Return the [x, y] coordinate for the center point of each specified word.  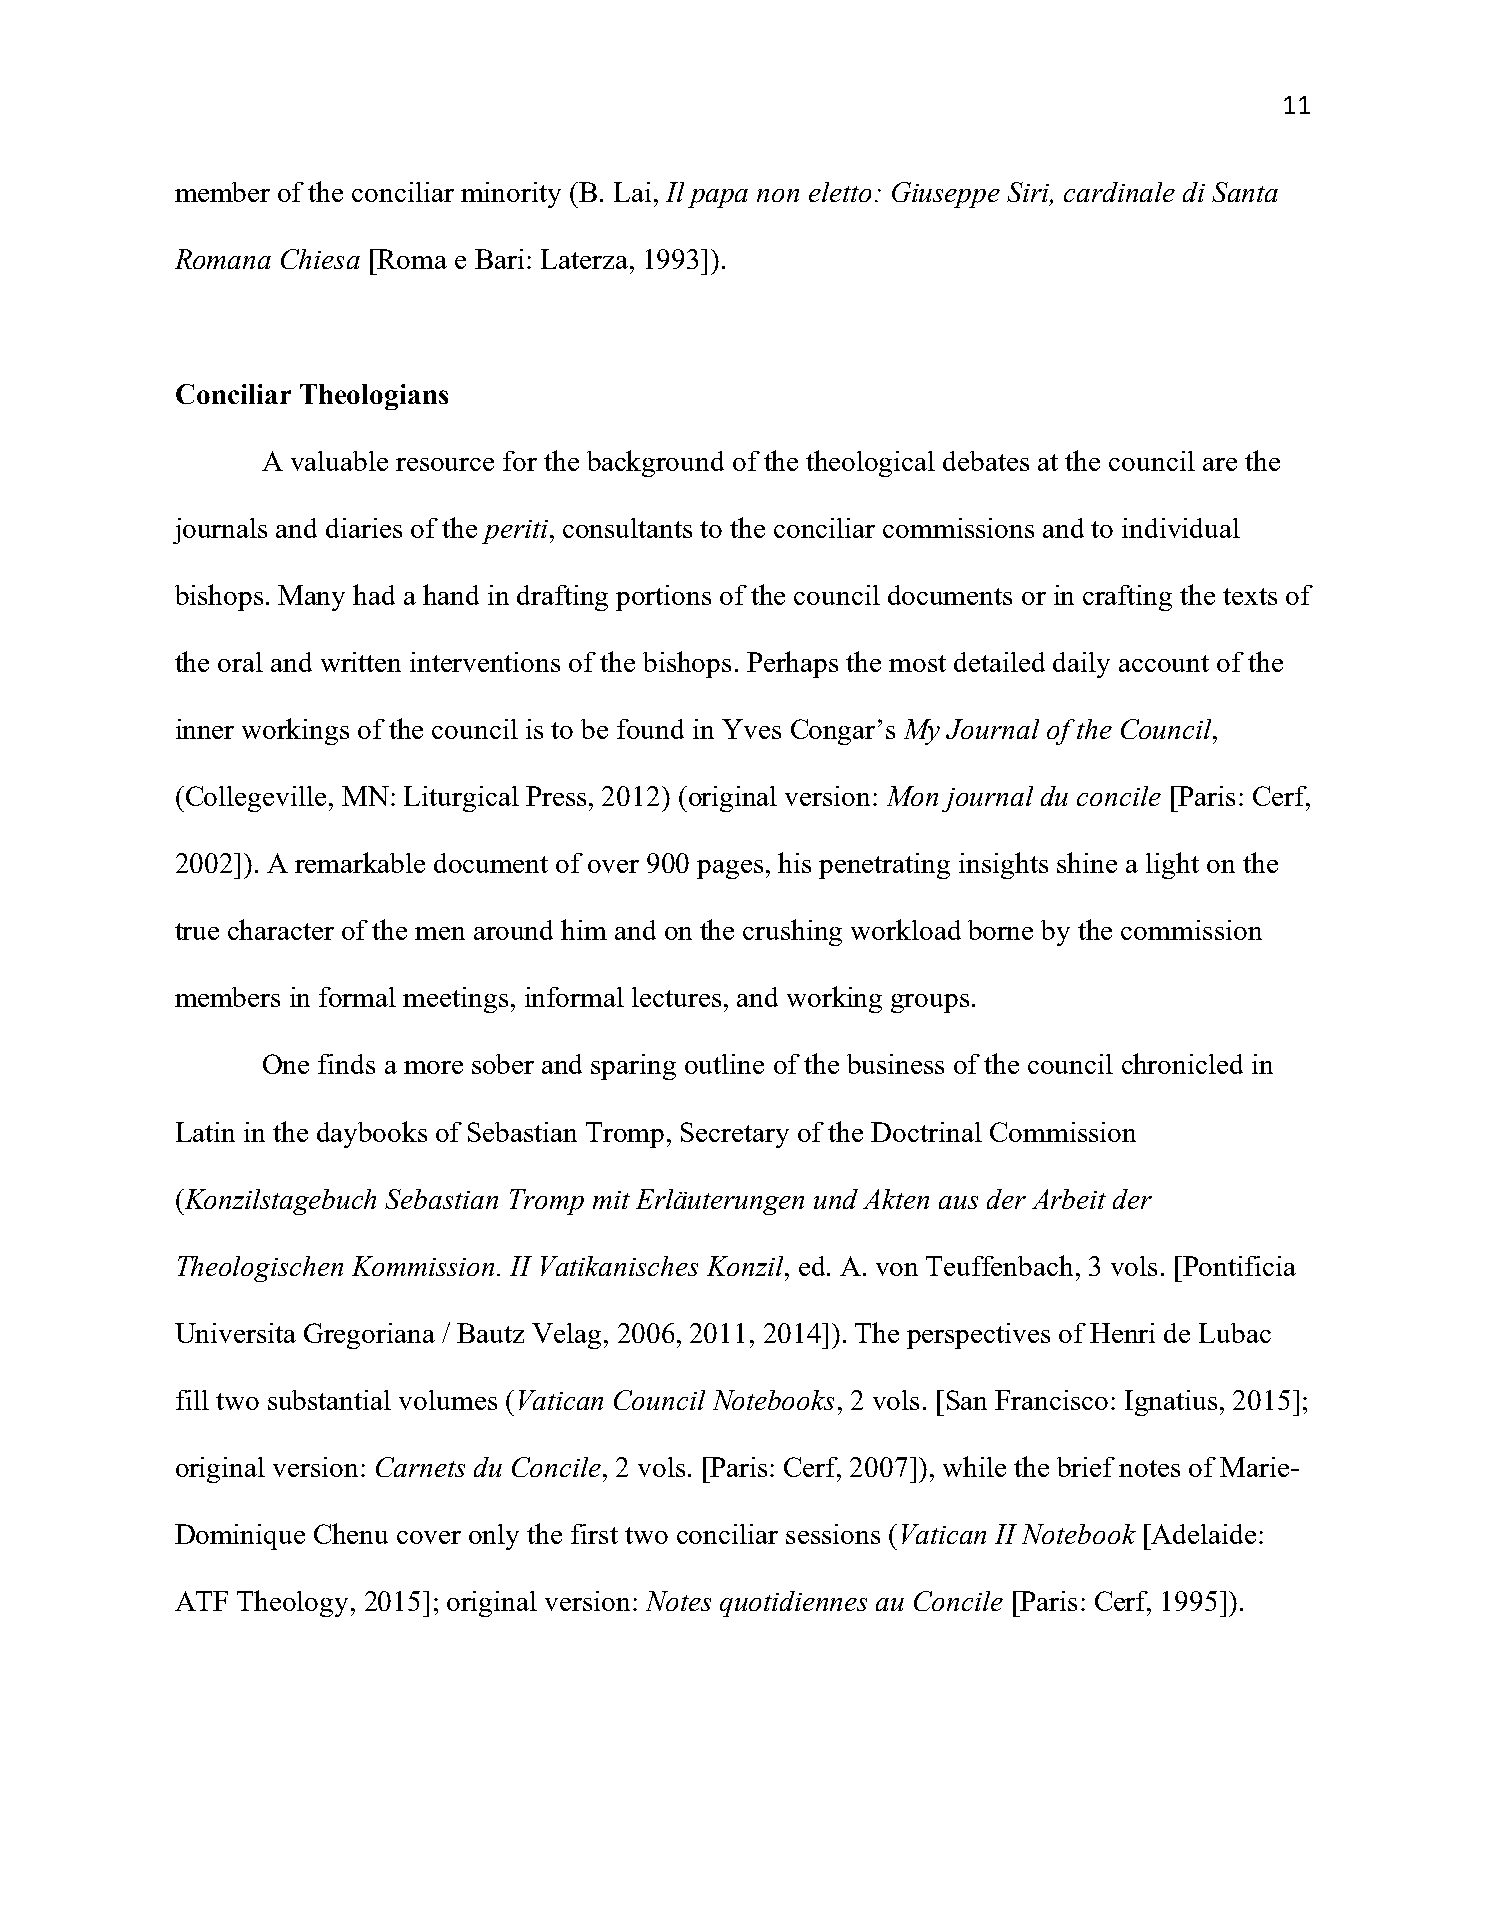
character [281, 929]
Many [311, 598]
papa [718, 198]
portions [663, 598]
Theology [292, 1603]
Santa [1245, 192]
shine [1087, 862]
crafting [1127, 598]
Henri [1122, 1333]
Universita [235, 1333]
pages [730, 869]
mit [611, 1200]
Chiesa [320, 259]
